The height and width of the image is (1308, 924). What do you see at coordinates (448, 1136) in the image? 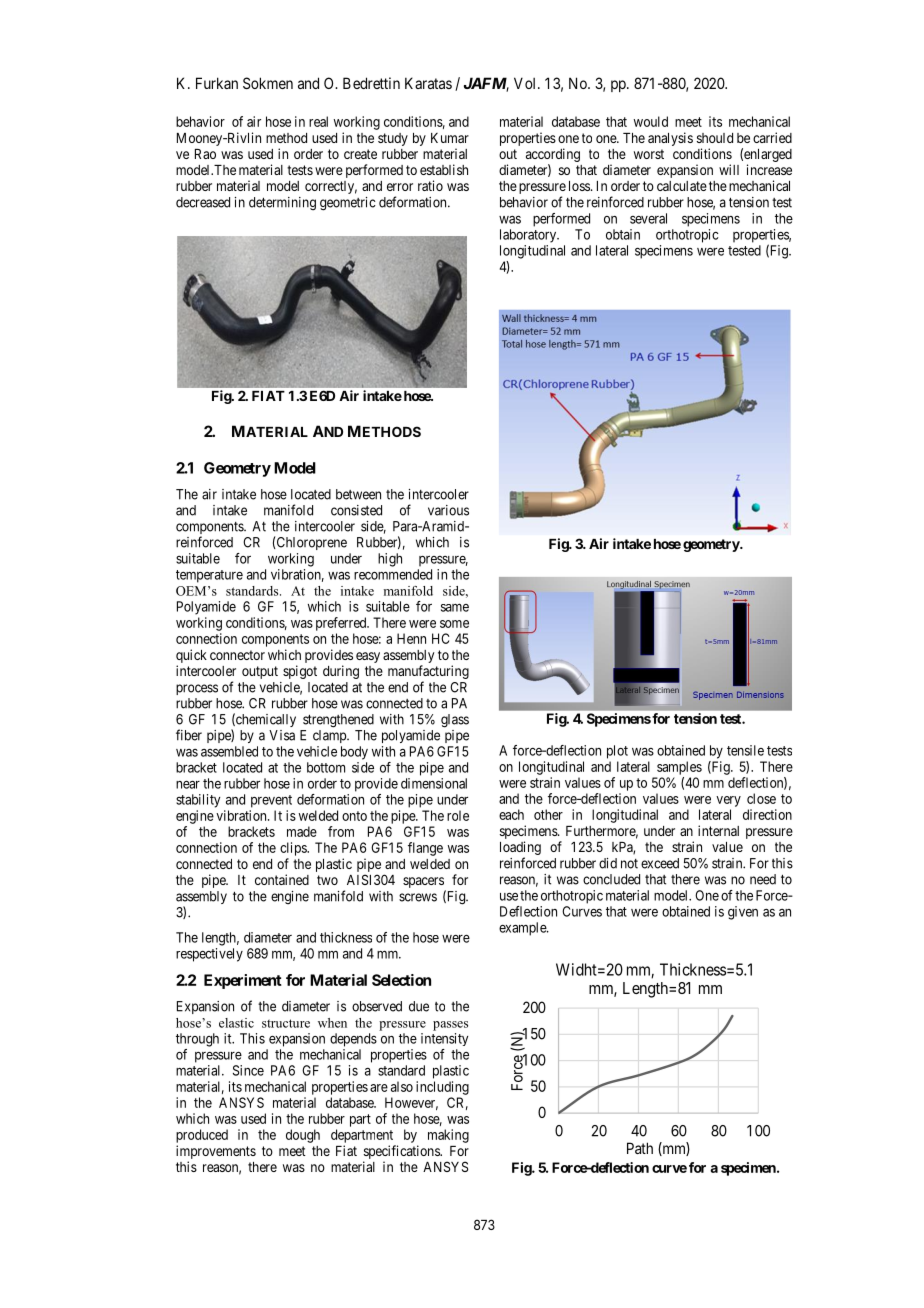
I see `making` at bounding box center [448, 1136].
